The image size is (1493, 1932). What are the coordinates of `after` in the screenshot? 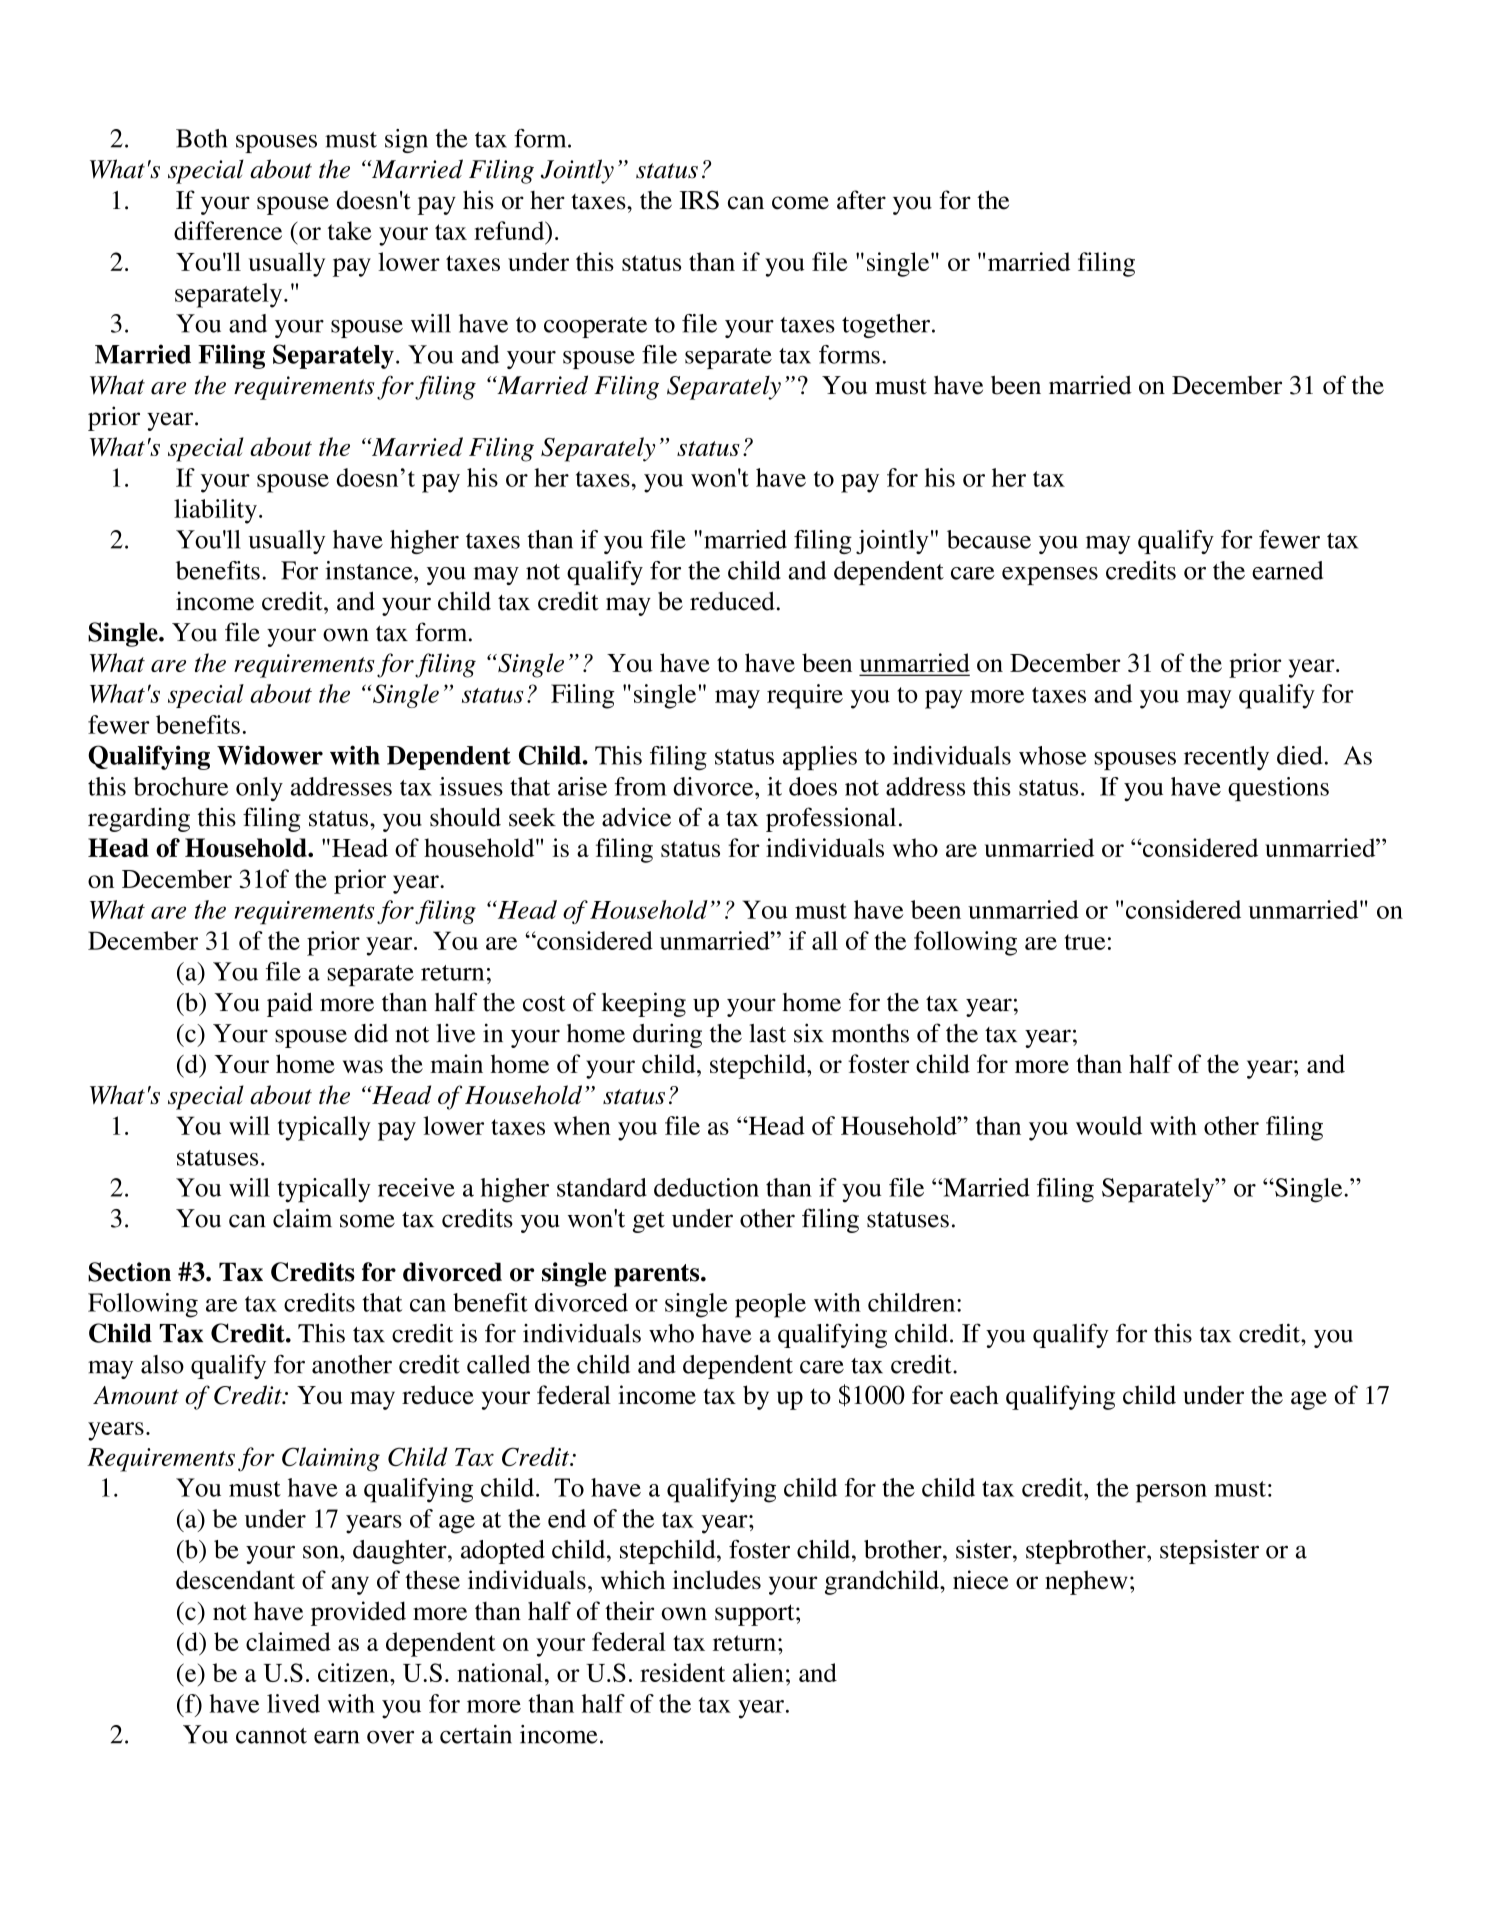 It's located at (861, 200).
